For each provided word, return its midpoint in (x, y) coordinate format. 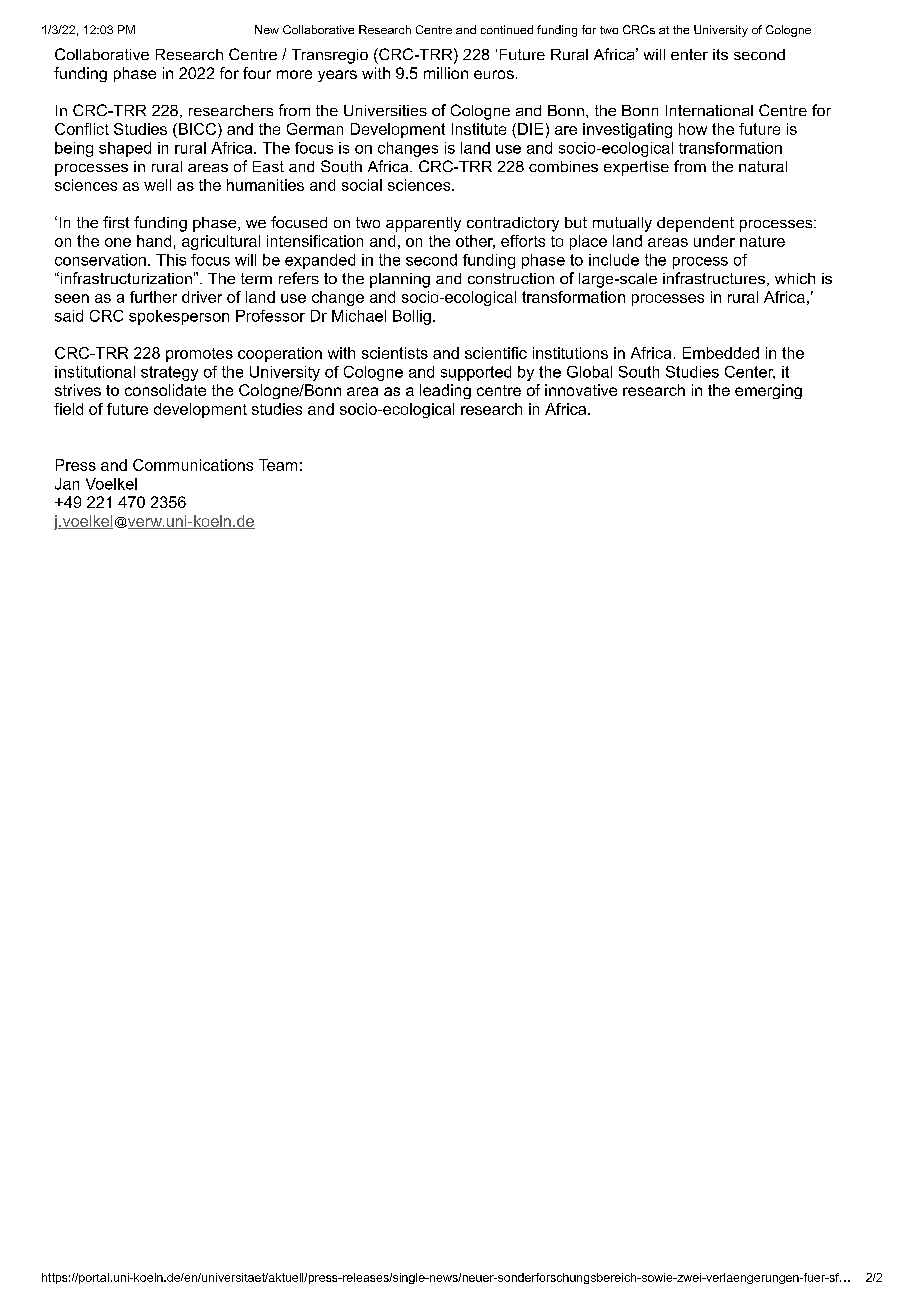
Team (278, 465)
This (171, 260)
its (720, 54)
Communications (193, 465)
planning (400, 280)
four (257, 73)
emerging (768, 391)
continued (507, 29)
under (714, 241)
